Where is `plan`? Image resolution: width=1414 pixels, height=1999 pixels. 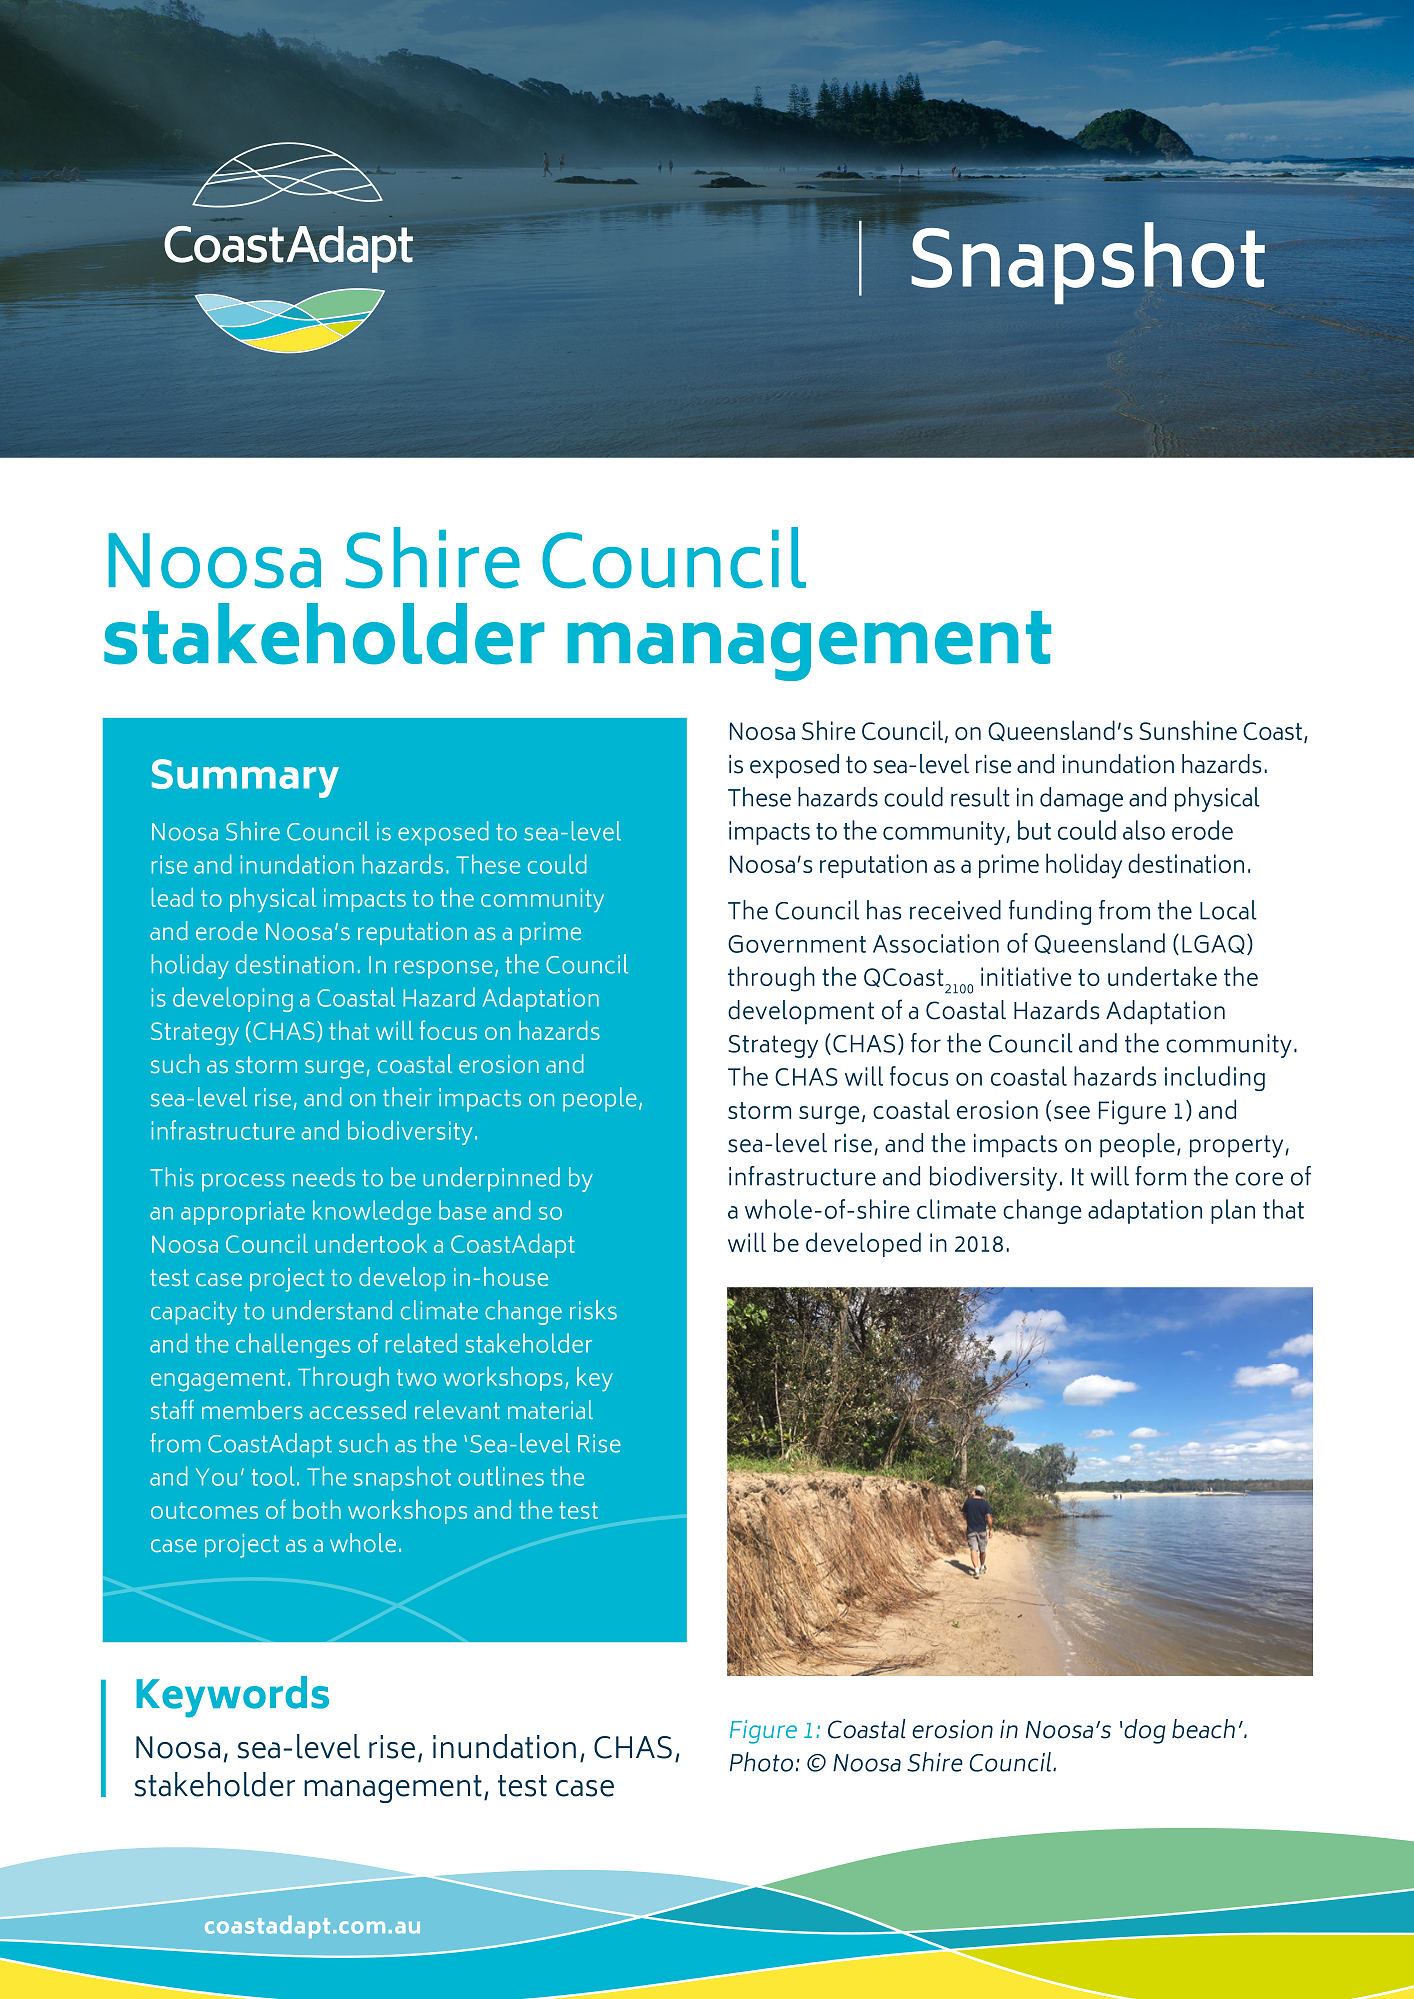 plan is located at coordinates (1233, 1211).
